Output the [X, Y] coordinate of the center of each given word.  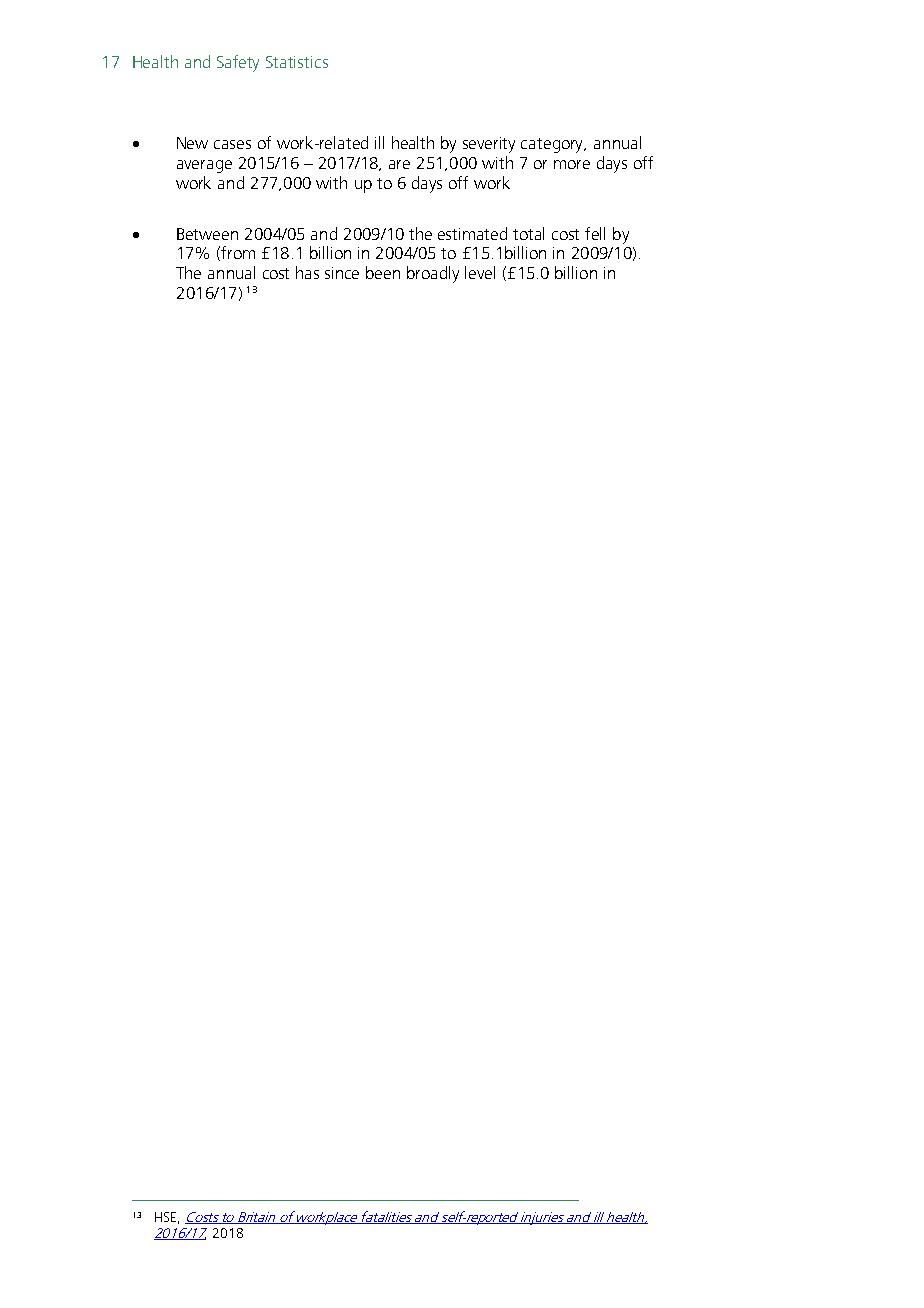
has [307, 272]
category [553, 145]
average [204, 166]
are [399, 164]
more [572, 164]
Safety [238, 63]
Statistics [297, 62]
